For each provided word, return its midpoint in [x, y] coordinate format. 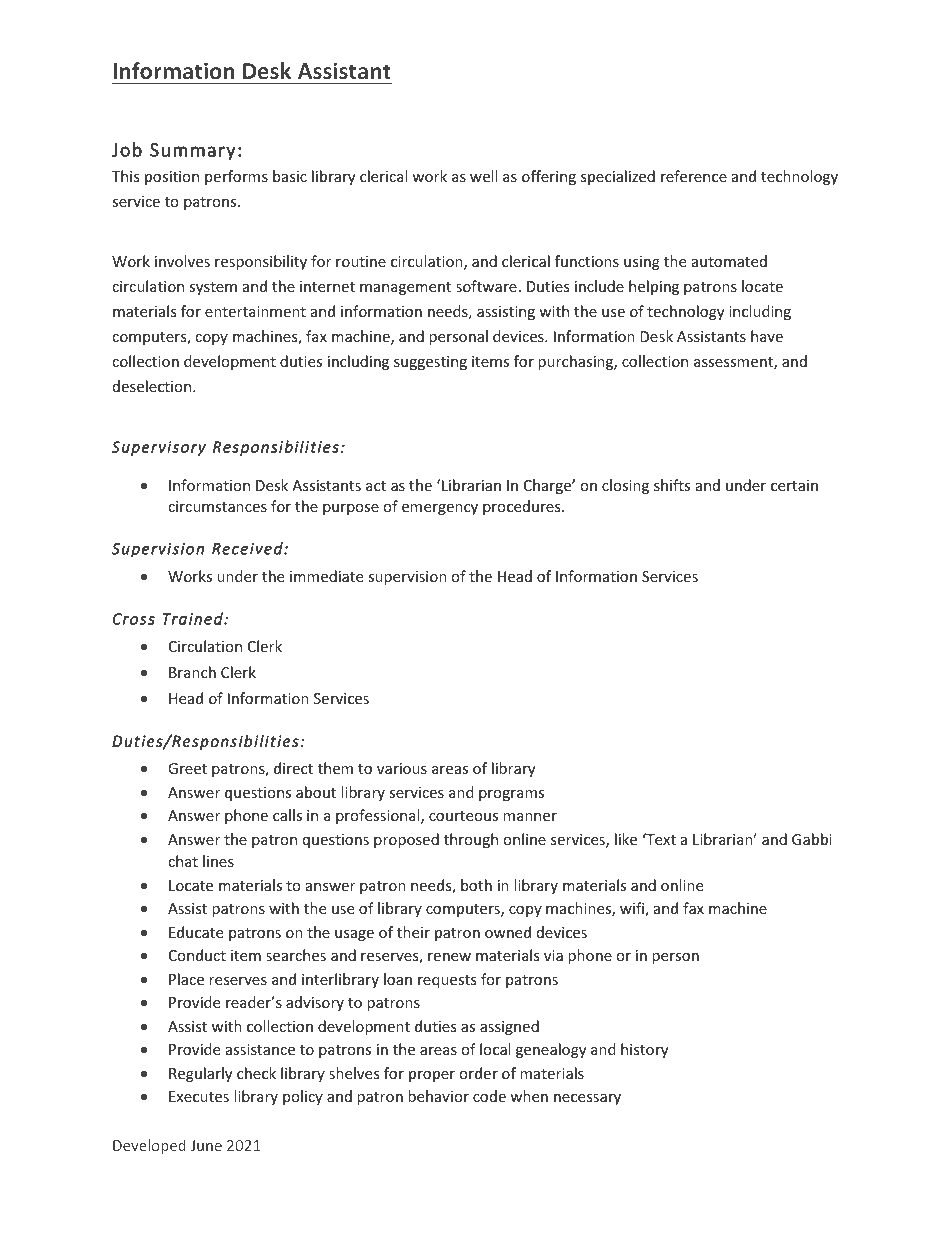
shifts [672, 485]
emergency [440, 509]
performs [236, 177]
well [483, 176]
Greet [187, 768]
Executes [199, 1096]
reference [694, 176]
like [626, 839]
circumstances [217, 506]
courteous [463, 816]
